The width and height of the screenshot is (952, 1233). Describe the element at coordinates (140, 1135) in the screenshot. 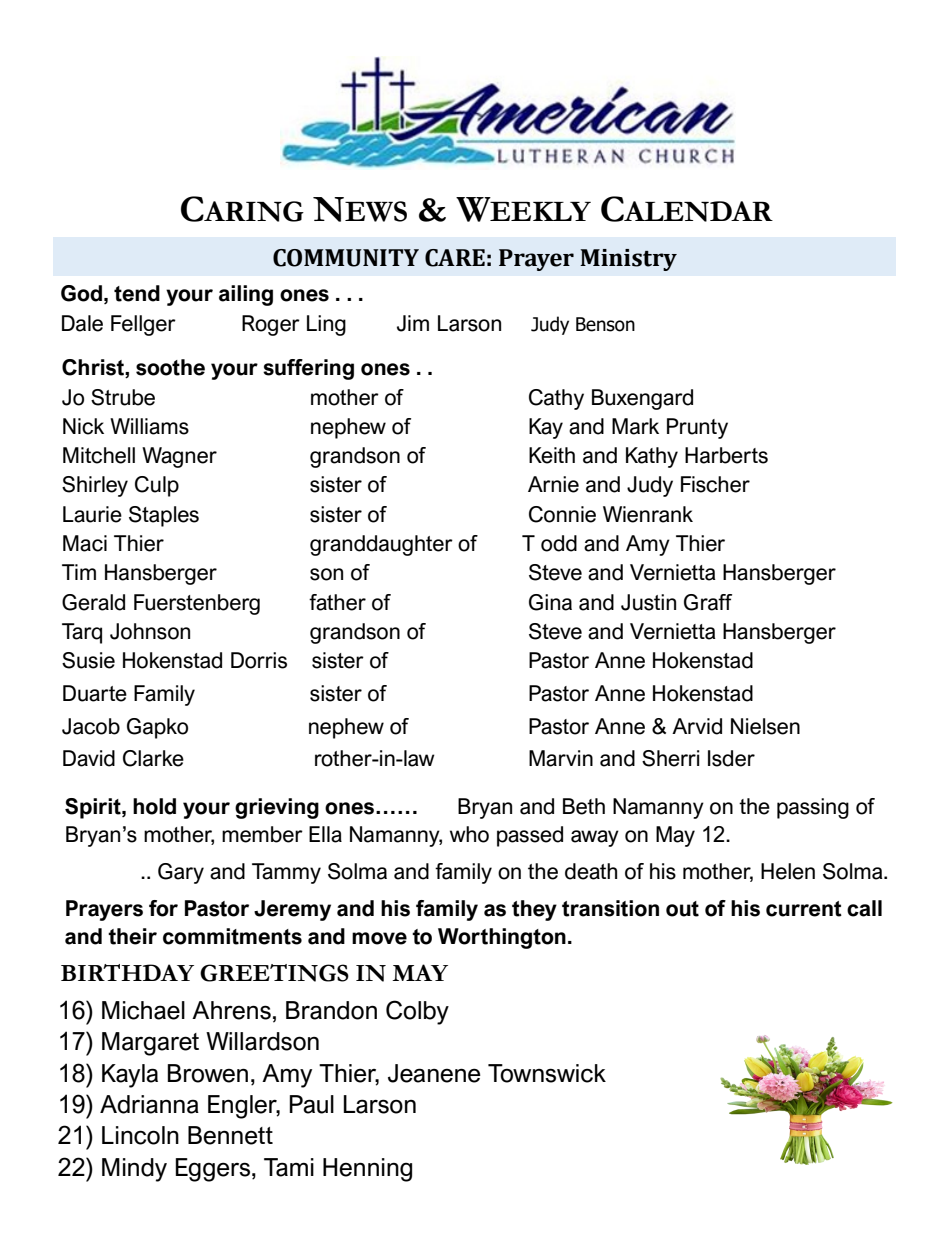

I see `Lincoln` at that location.
